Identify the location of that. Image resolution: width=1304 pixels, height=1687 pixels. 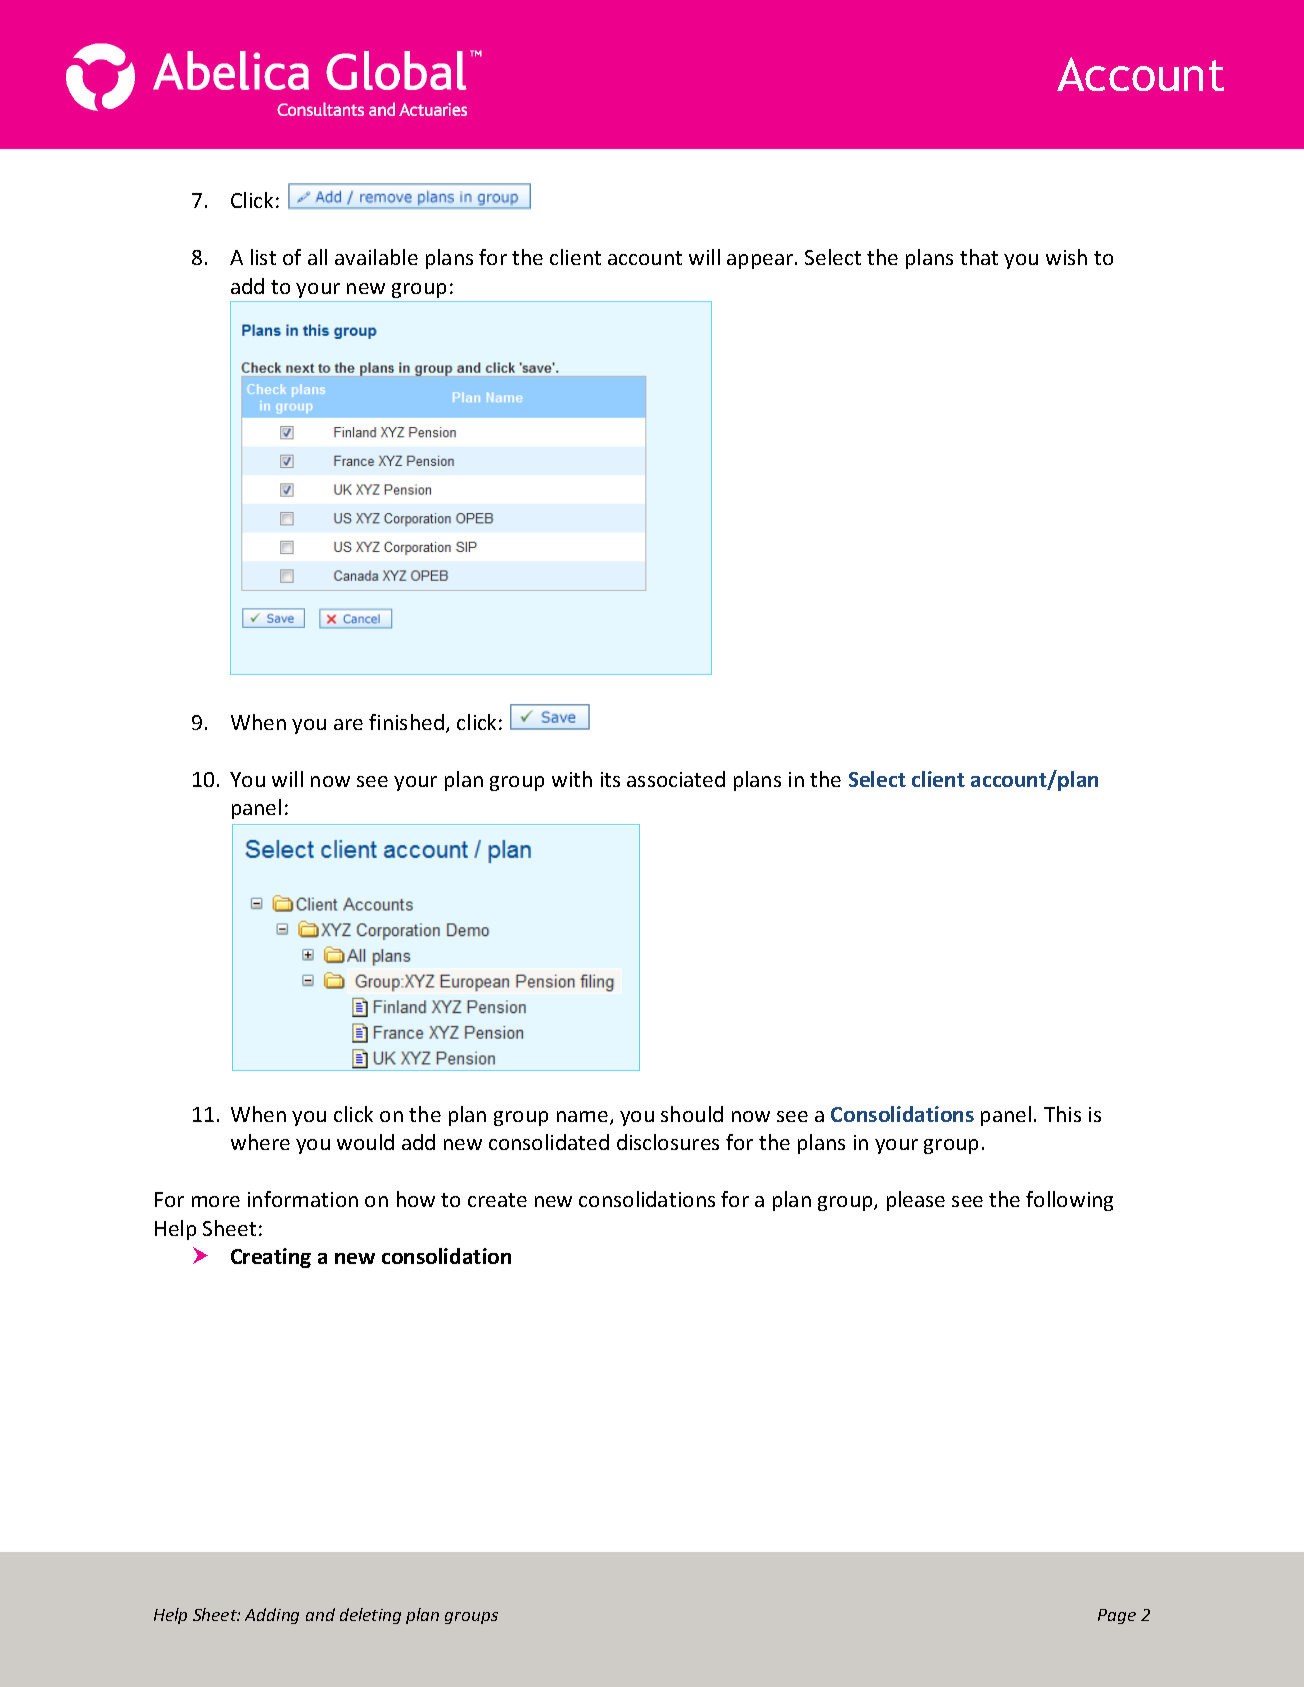
(979, 257).
